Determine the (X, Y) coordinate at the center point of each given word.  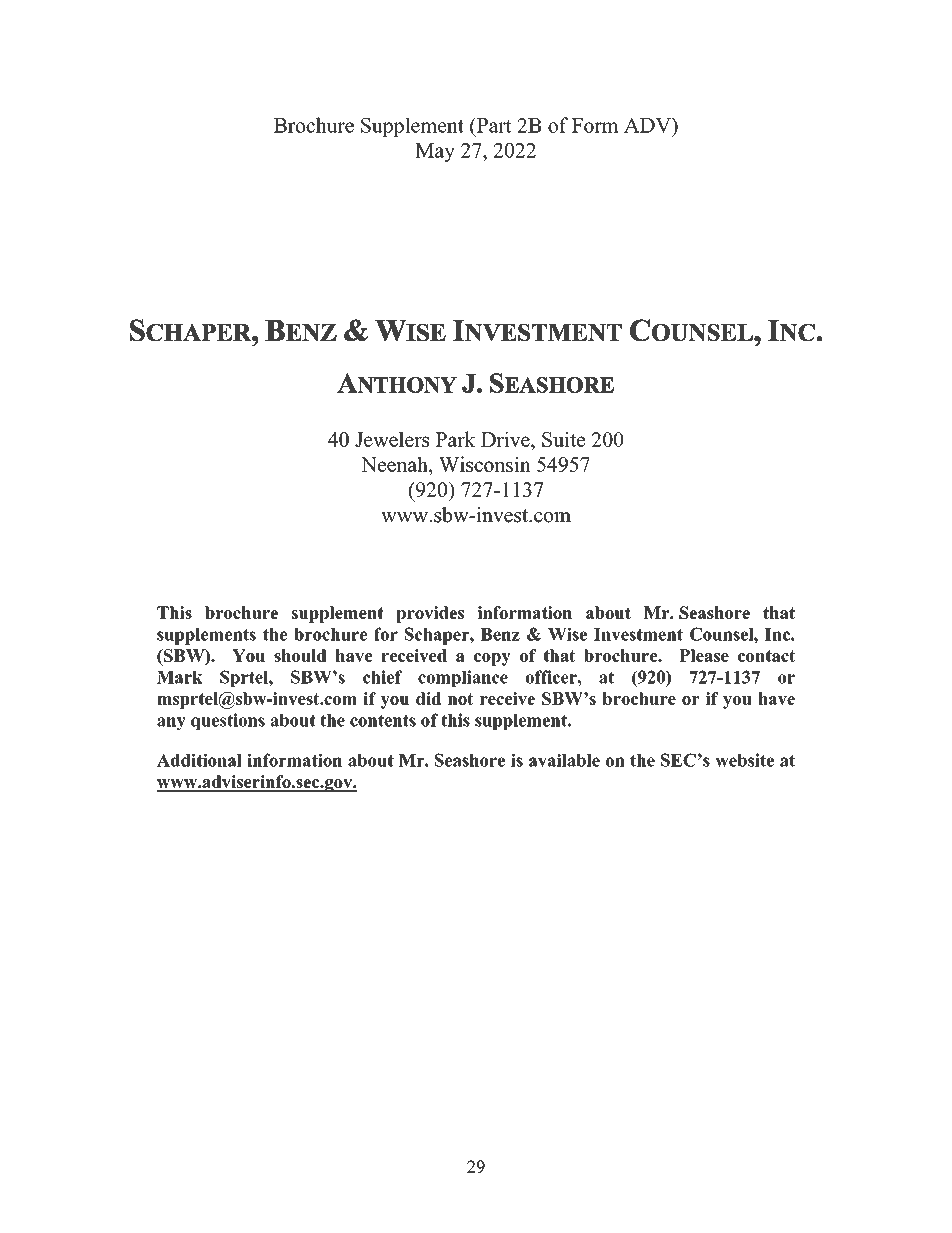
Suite (563, 439)
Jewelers (392, 439)
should (300, 655)
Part (493, 125)
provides (430, 614)
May (435, 152)
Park (455, 439)
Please (704, 655)
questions (228, 721)
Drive (506, 439)
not (460, 699)
